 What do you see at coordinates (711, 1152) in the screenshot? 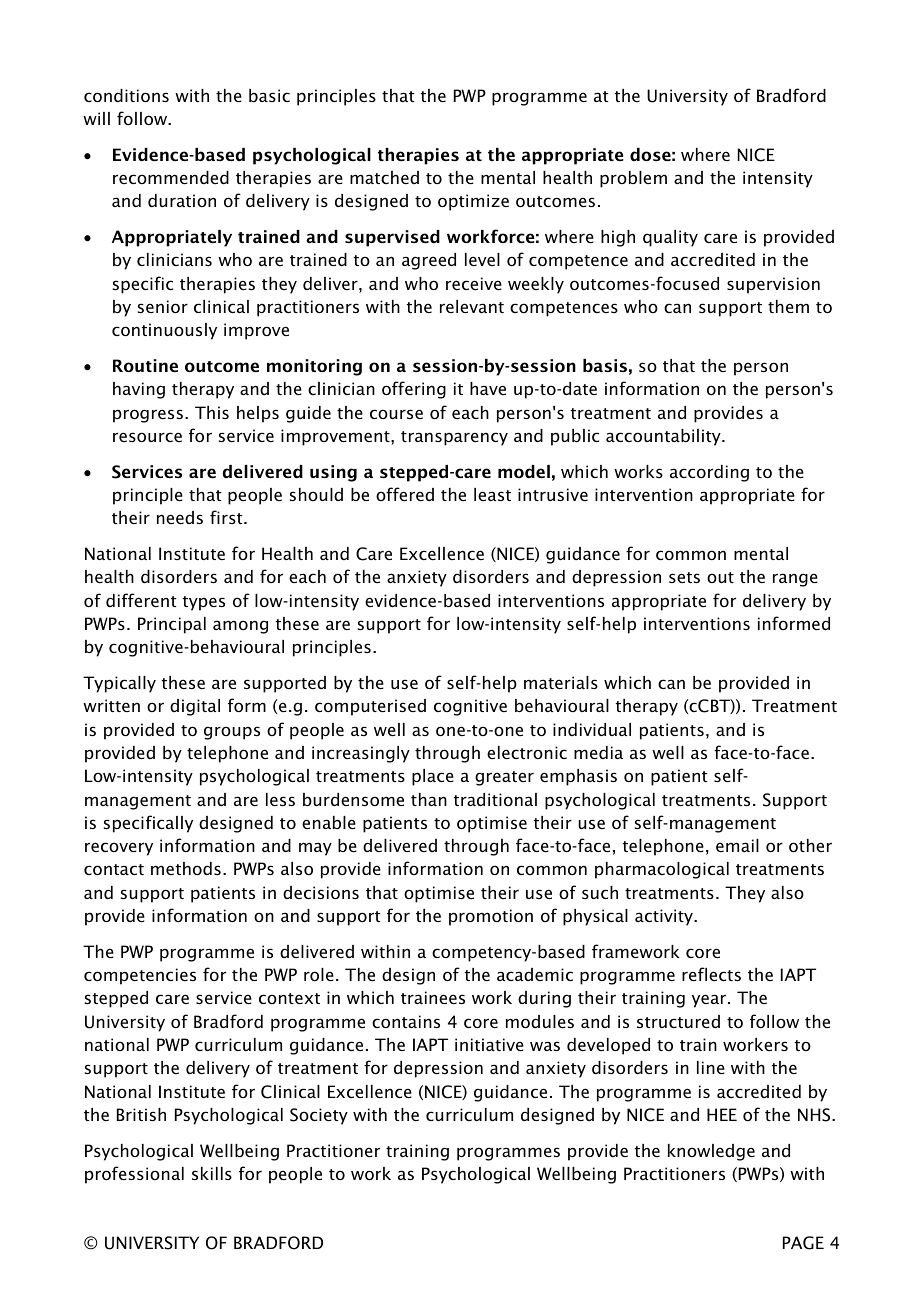
I see `knowledge` at bounding box center [711, 1152].
